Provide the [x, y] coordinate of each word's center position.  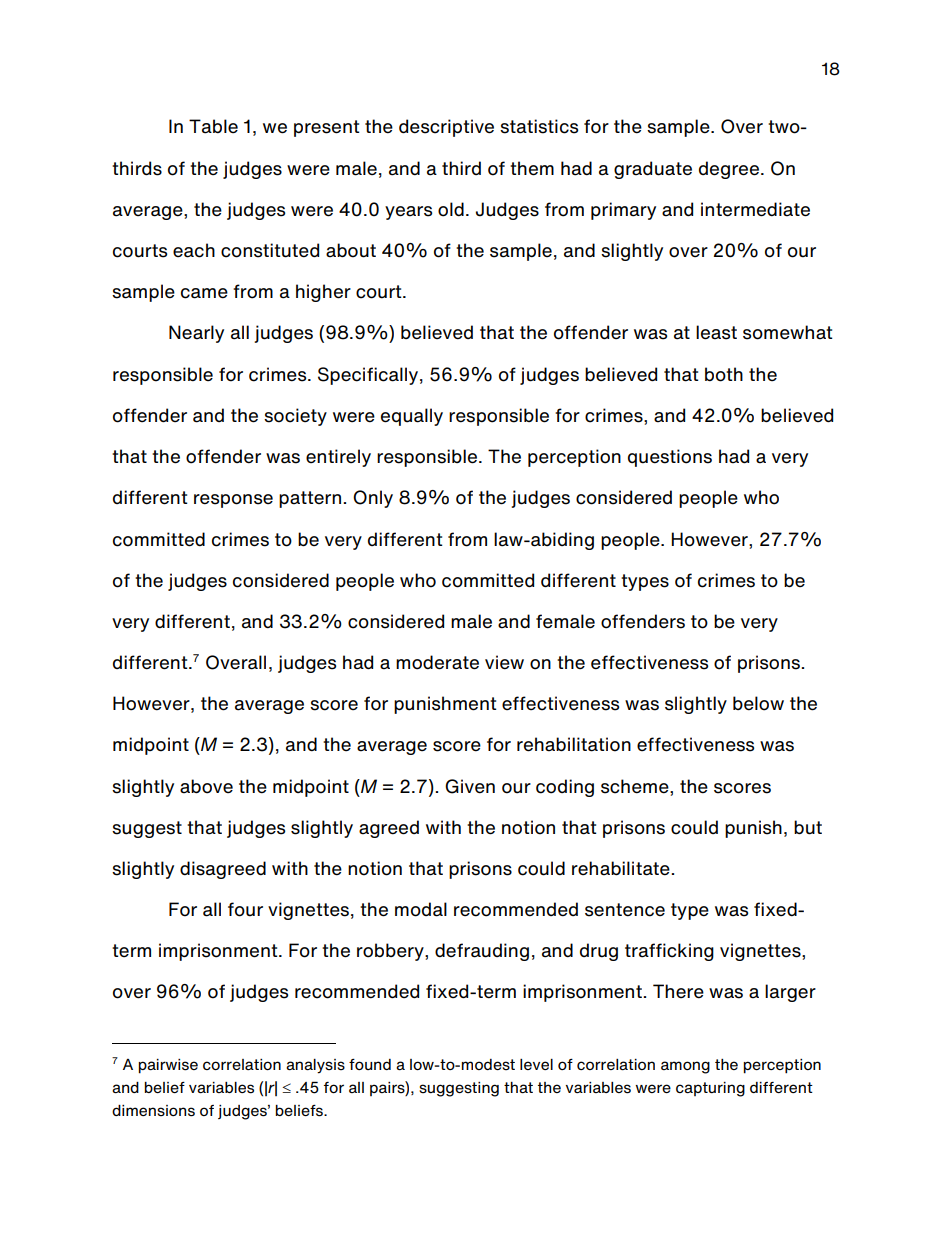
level [536, 1064]
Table [213, 126]
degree [729, 170]
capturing [710, 1089]
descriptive [446, 128]
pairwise [168, 1066]
